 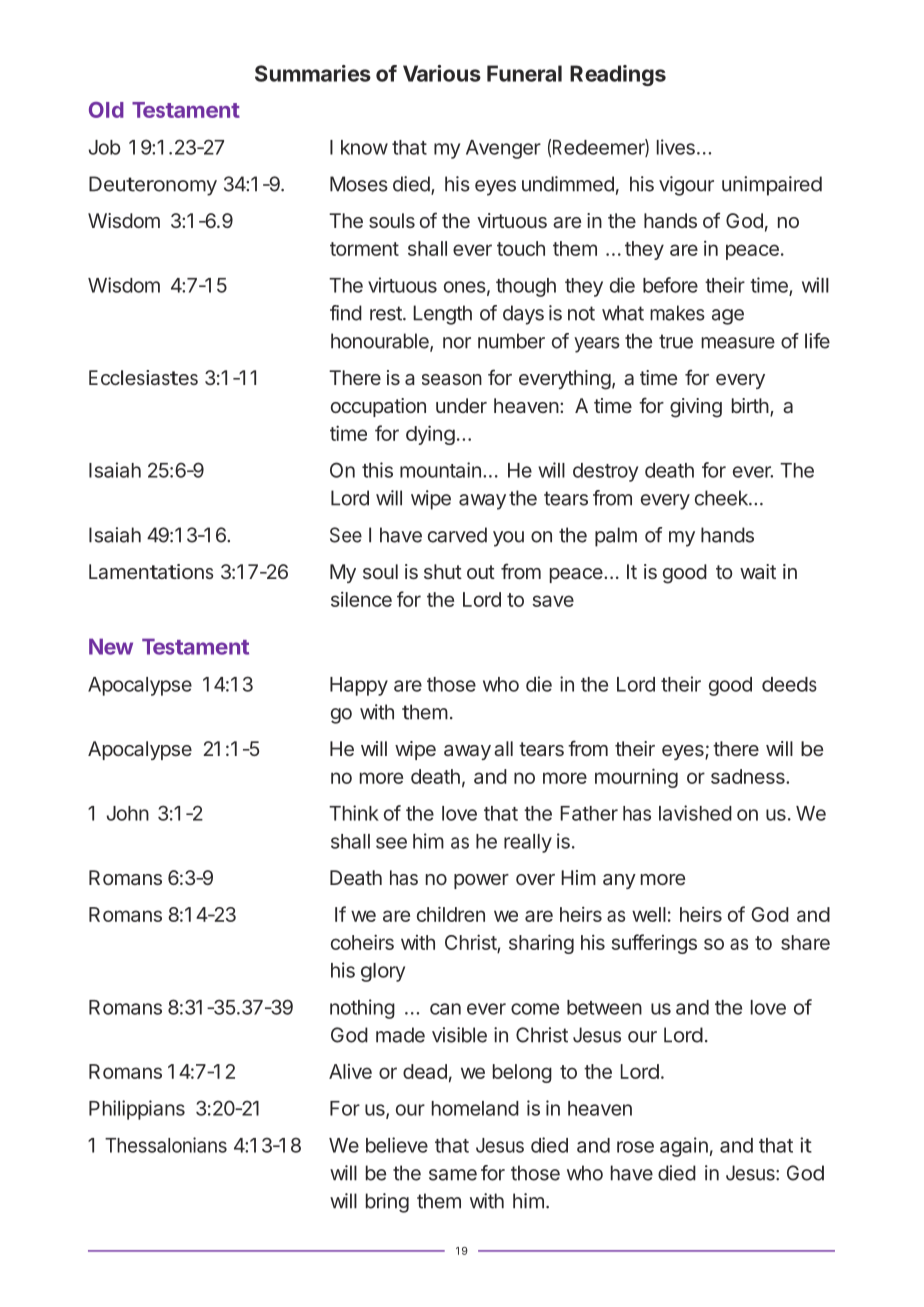 I want to click on out, so click(x=481, y=572).
